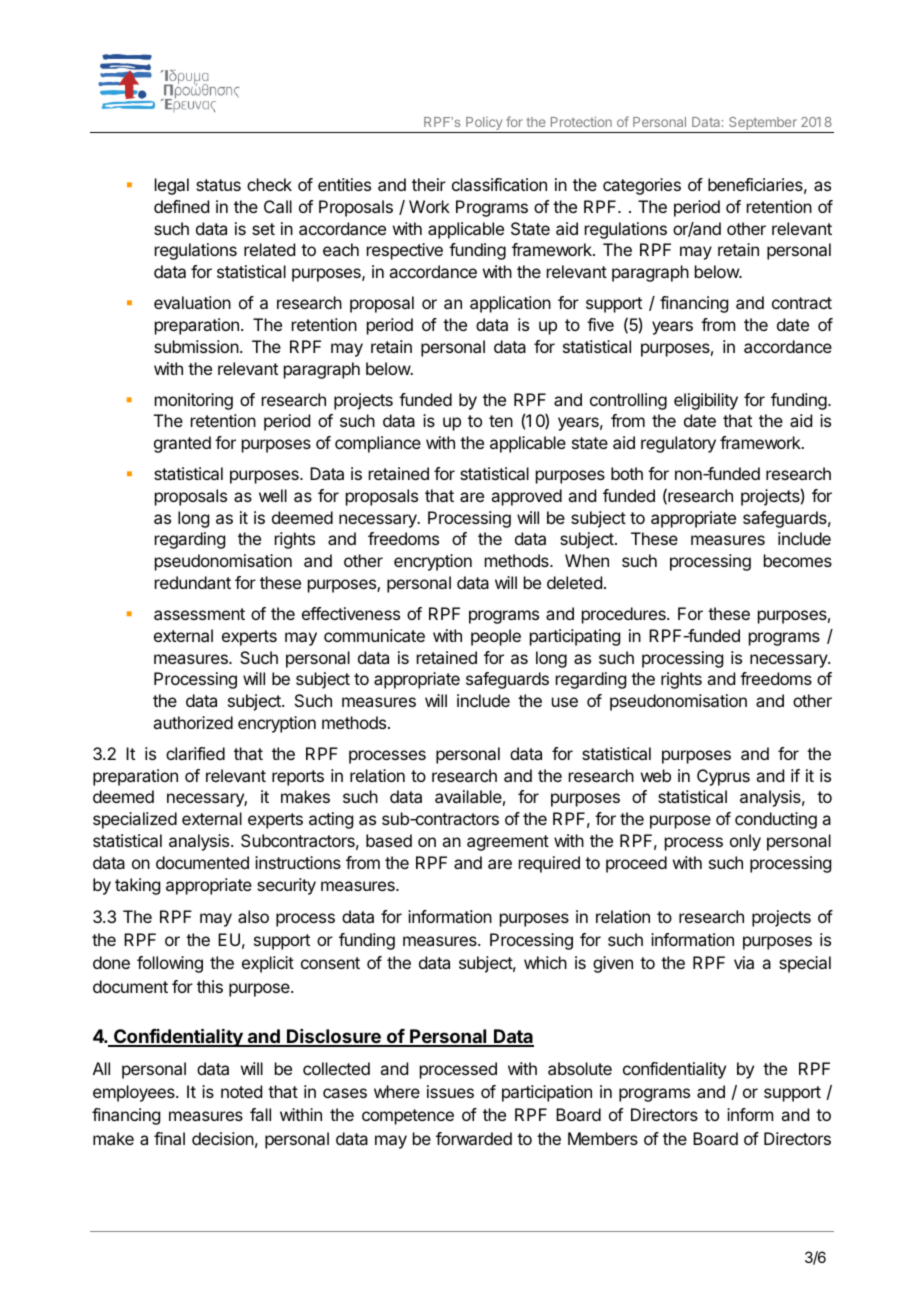  What do you see at coordinates (169, 1138) in the screenshot?
I see `final` at bounding box center [169, 1138].
